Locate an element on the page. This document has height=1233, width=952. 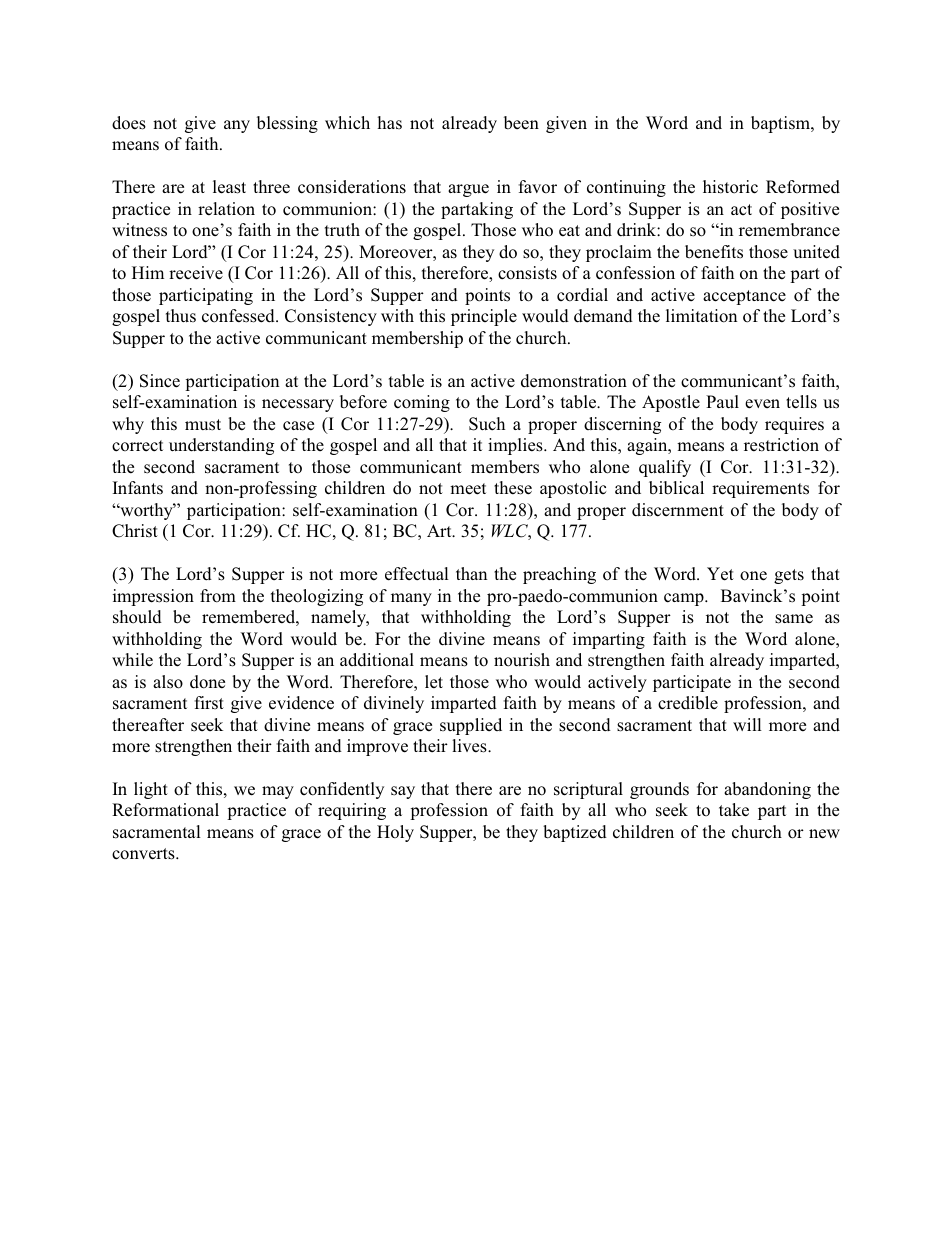
confessed is located at coordinates (239, 316).
